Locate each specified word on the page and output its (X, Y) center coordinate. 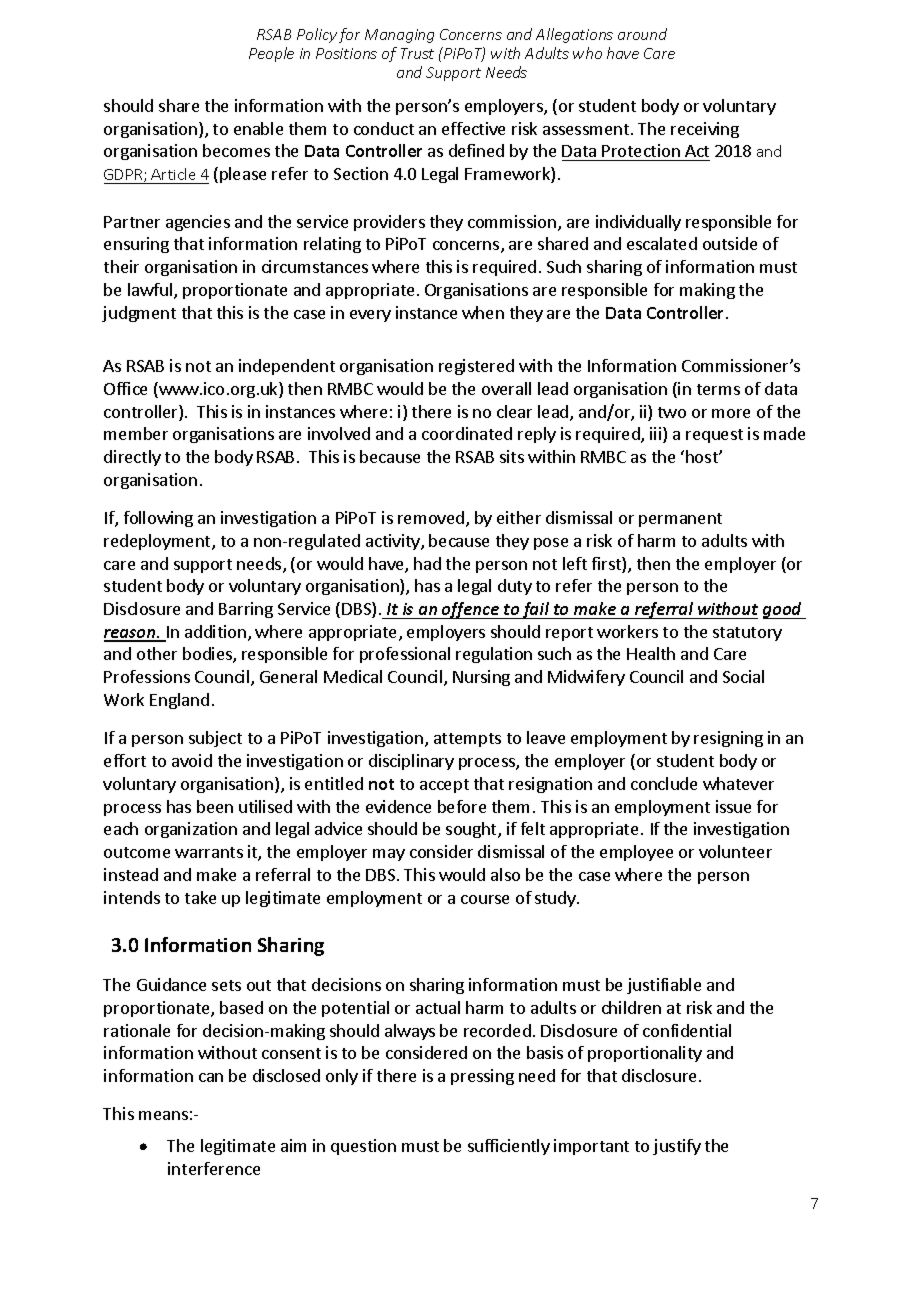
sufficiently (509, 1147)
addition (215, 631)
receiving (705, 130)
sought (472, 830)
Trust (417, 53)
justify (677, 1147)
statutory (747, 634)
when (483, 312)
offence (470, 610)
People (271, 54)
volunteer (735, 851)
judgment (139, 314)
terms (718, 389)
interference (214, 1168)
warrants (209, 852)
